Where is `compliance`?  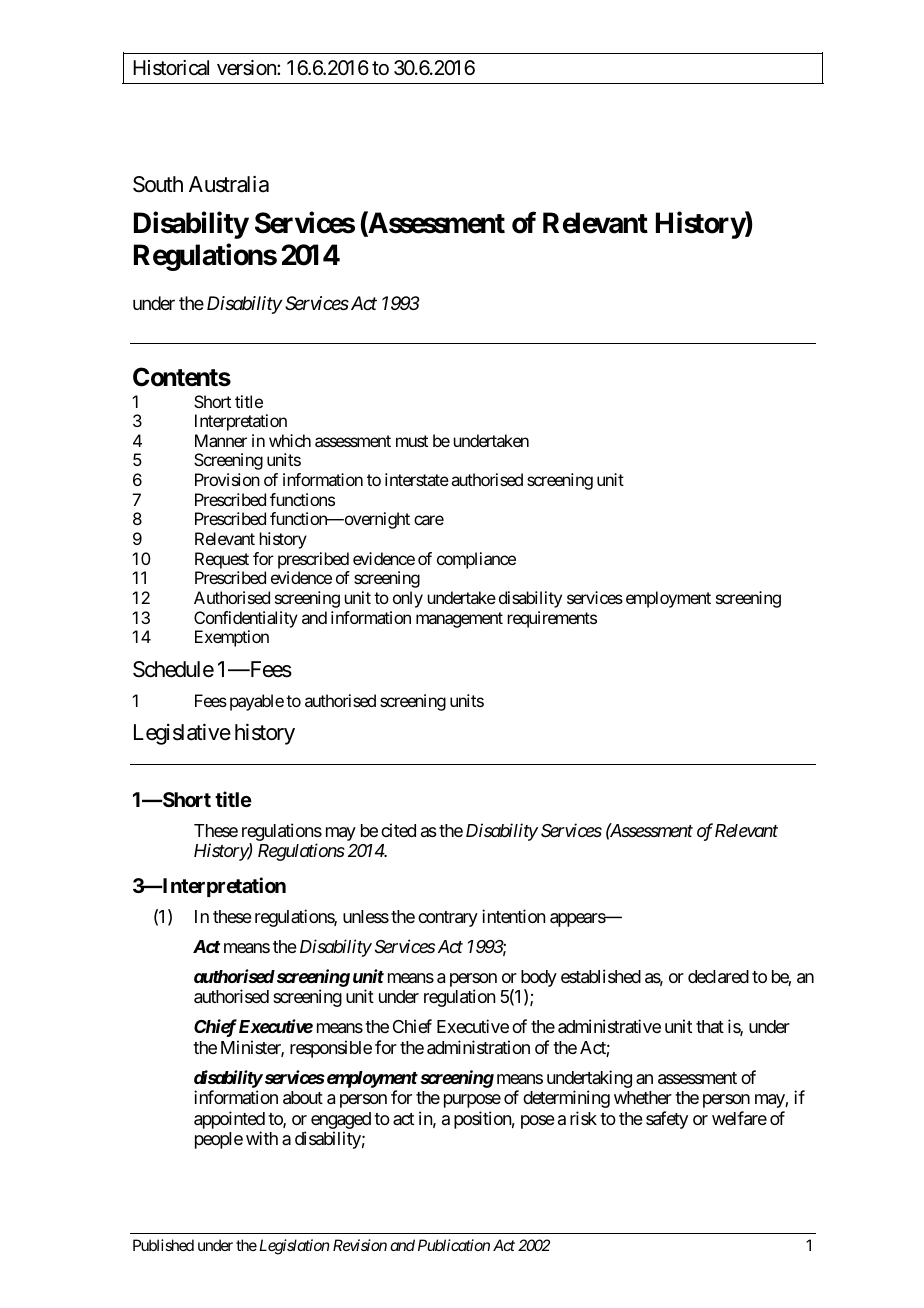
compliance is located at coordinates (476, 560).
